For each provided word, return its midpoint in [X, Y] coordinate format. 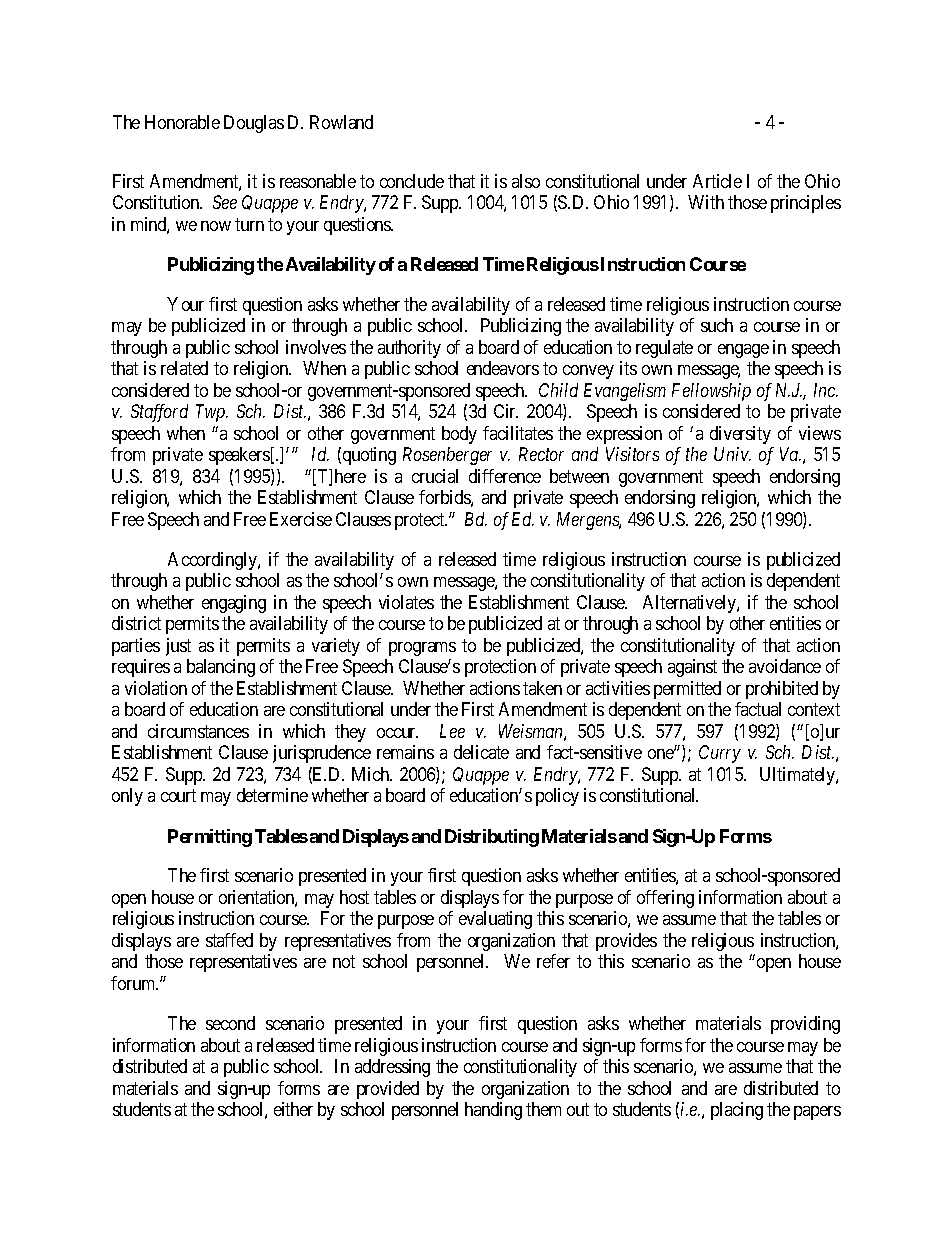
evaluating [495, 920]
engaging [234, 604]
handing [493, 1111]
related [184, 368]
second [230, 1023]
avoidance [785, 666]
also [526, 181]
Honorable [182, 122]
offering [665, 899]
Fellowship [711, 392]
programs [422, 649]
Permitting [210, 838]
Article [717, 181]
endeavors [503, 368]
